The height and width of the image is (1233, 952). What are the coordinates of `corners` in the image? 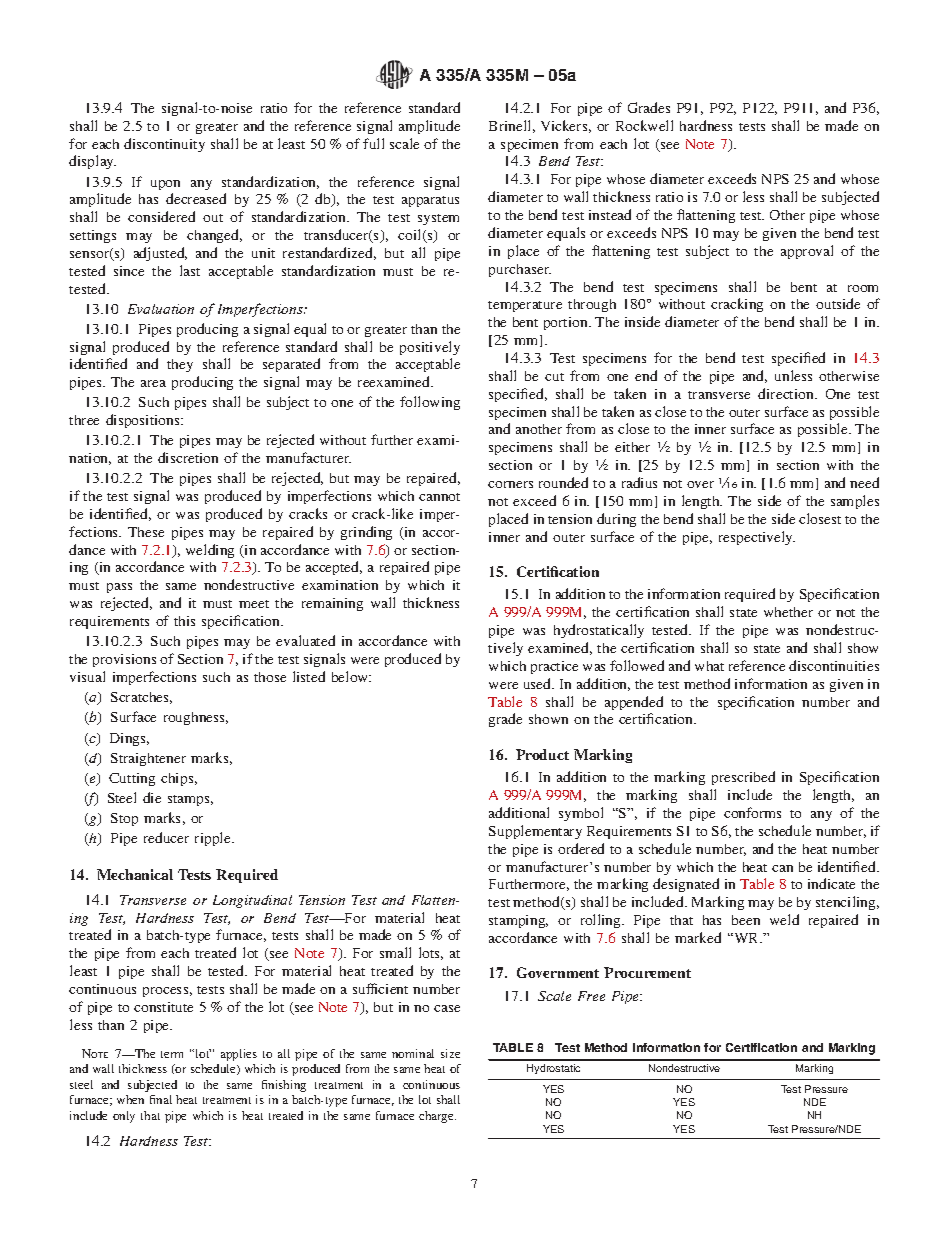 It's located at (510, 484).
